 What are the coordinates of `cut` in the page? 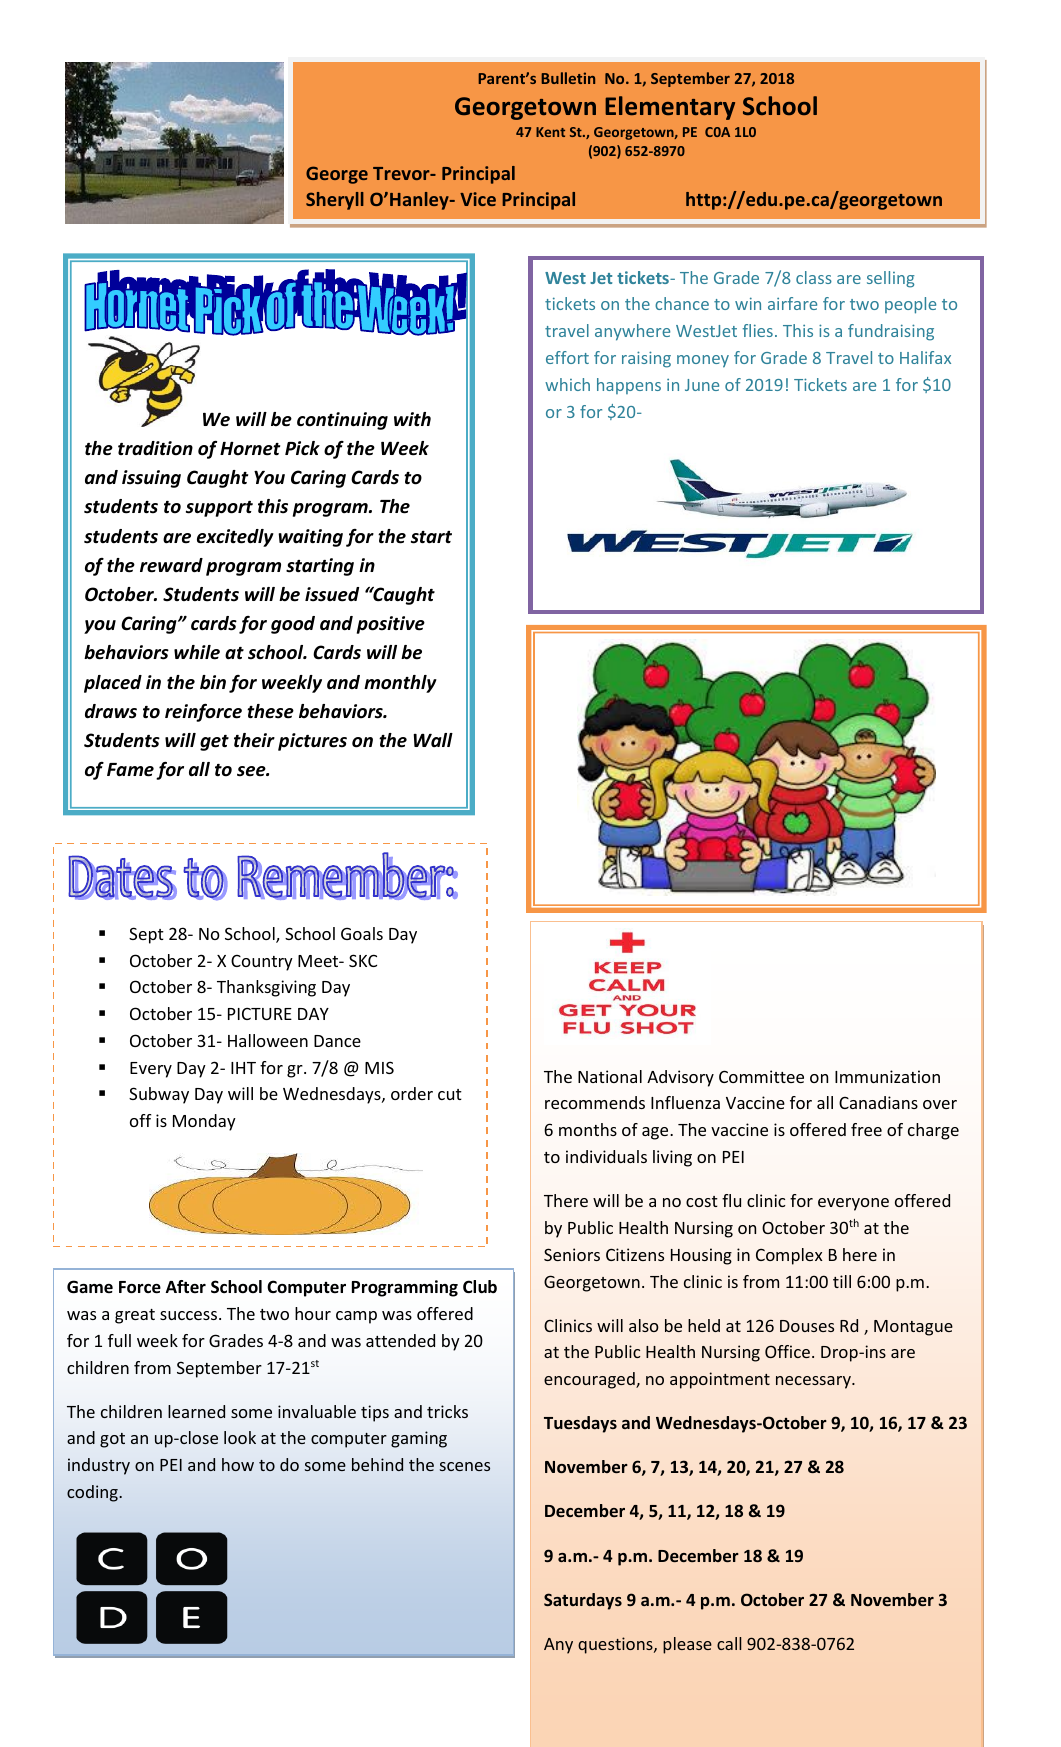 It's located at (450, 1094).
